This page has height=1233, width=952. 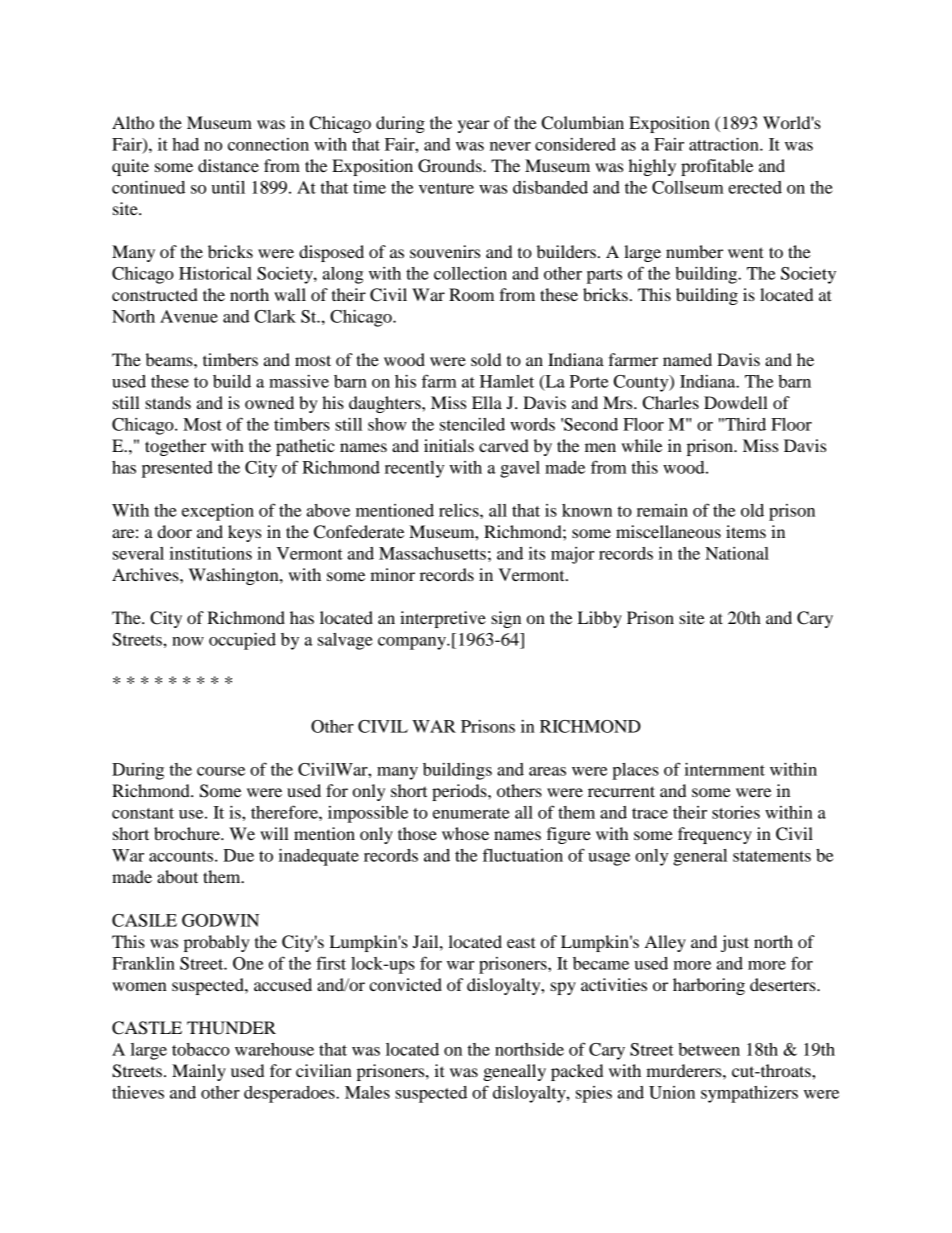 What do you see at coordinates (443, 619) in the page?
I see `interpretive` at bounding box center [443, 619].
